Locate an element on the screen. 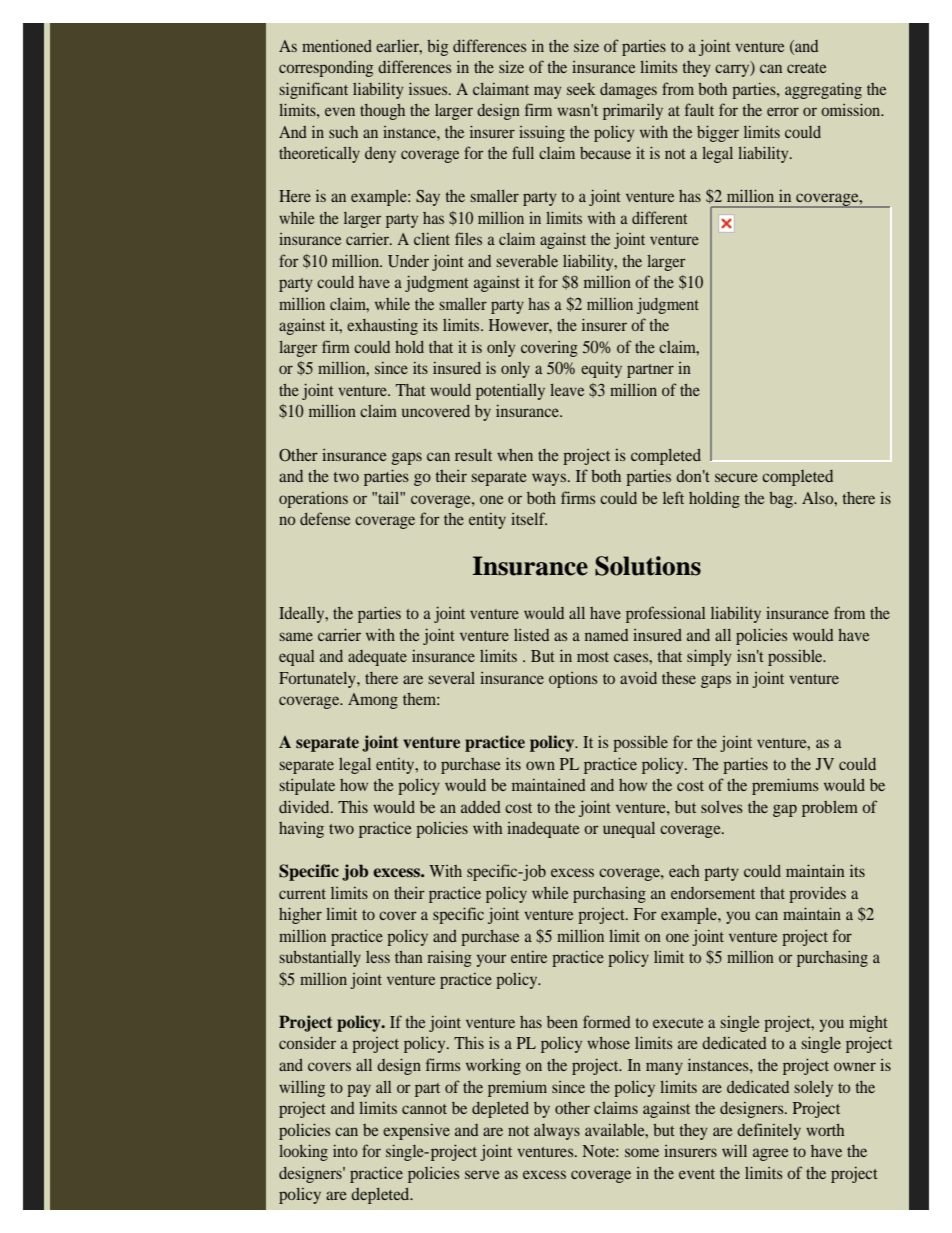 The height and width of the screenshot is (1233, 952). stipulate is located at coordinates (307, 787).
